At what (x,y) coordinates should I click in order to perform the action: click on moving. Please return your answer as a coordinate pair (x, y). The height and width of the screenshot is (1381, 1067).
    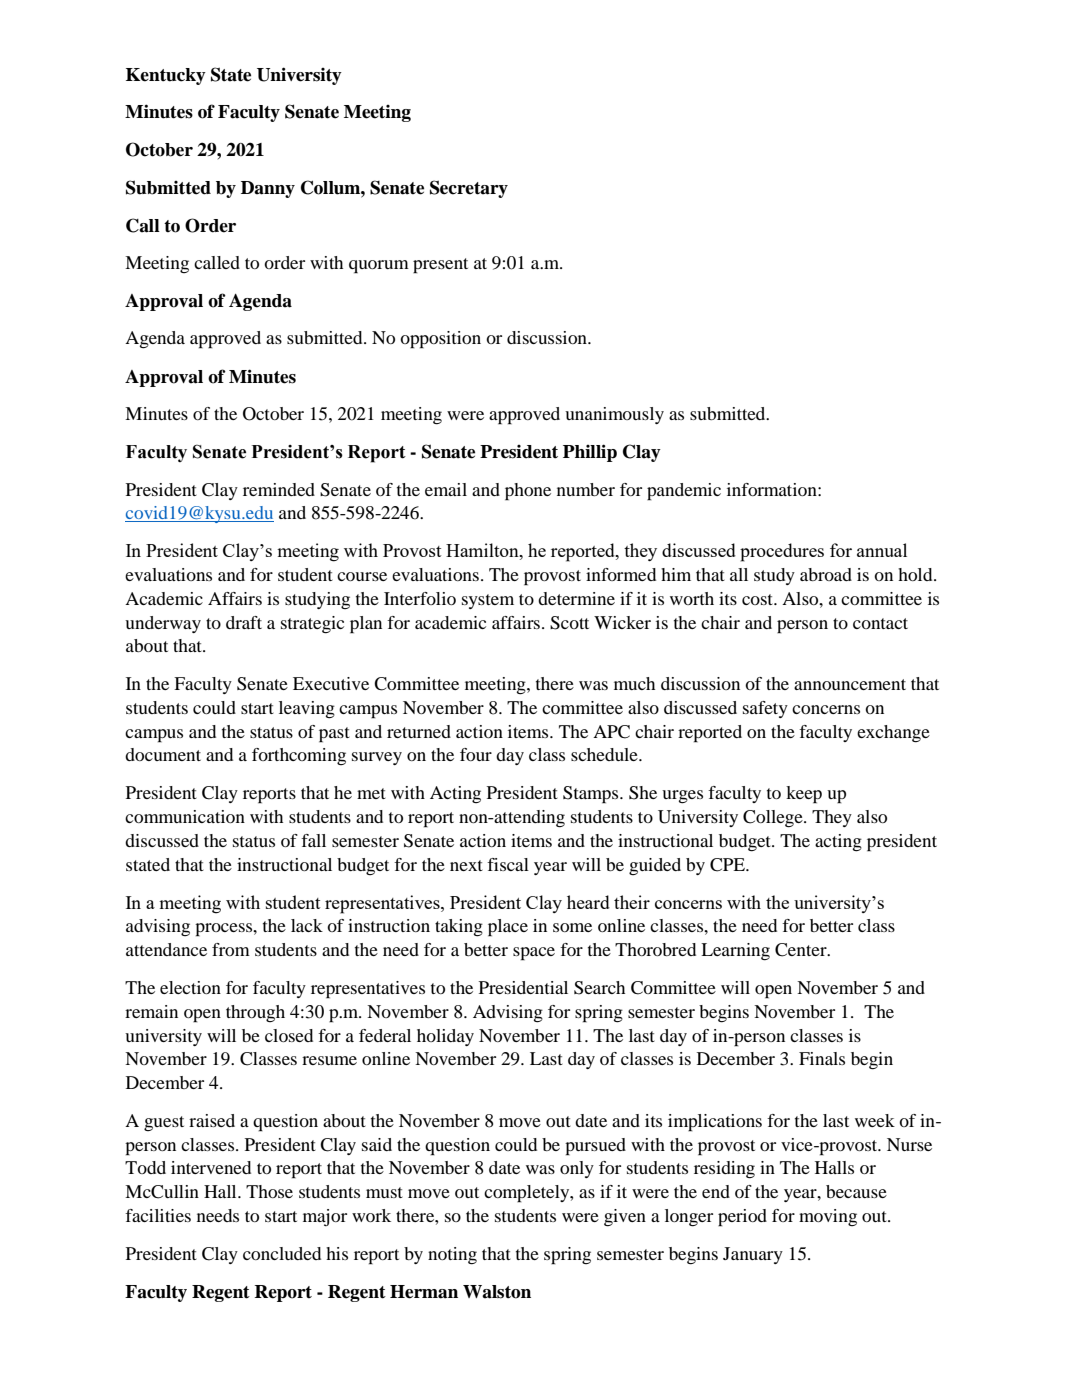
    Looking at the image, I should click on (828, 1217).
